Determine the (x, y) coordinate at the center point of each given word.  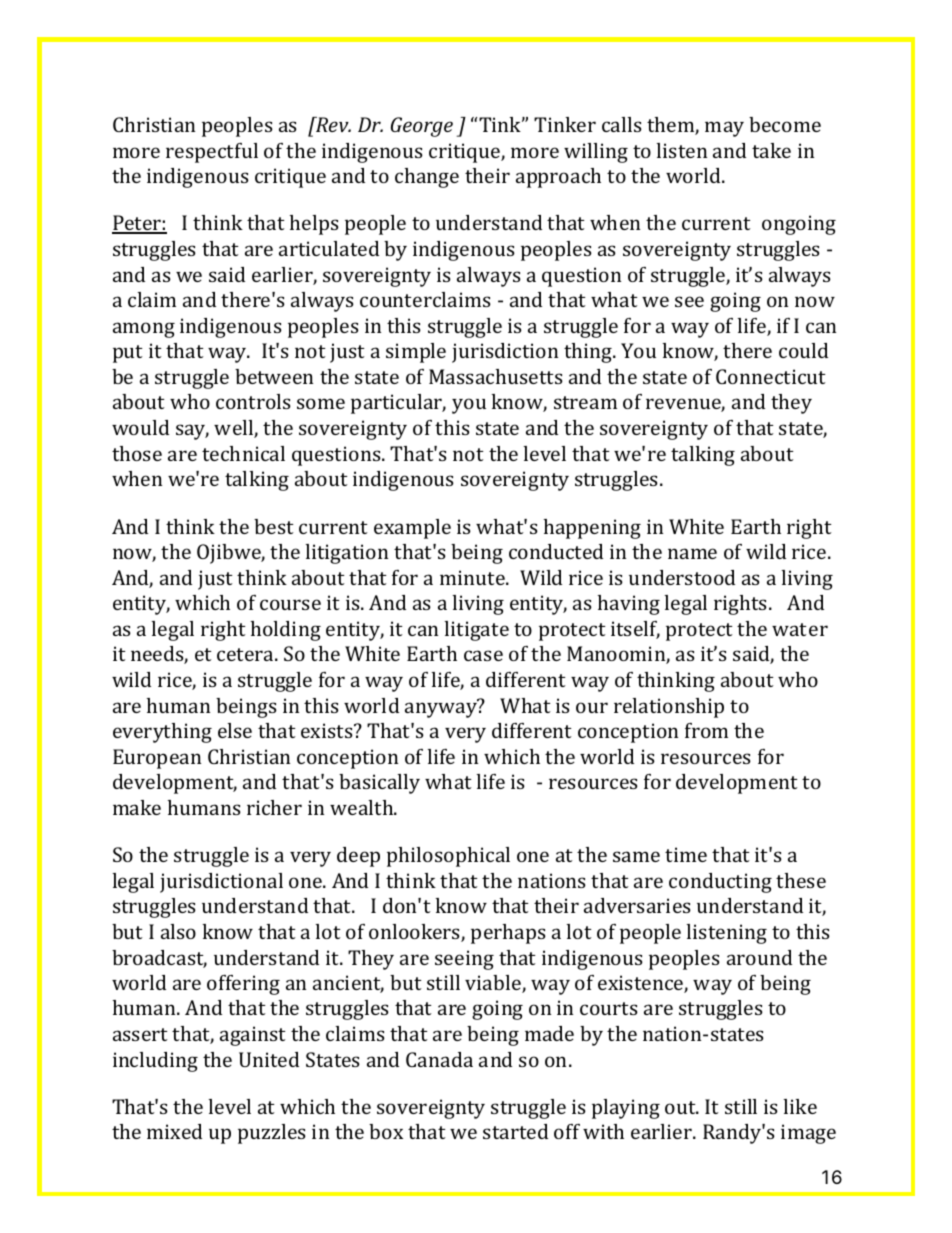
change (427, 178)
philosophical (448, 857)
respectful (212, 153)
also (178, 931)
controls (253, 401)
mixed (174, 1131)
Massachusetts (496, 376)
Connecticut (771, 376)
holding (286, 631)
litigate (477, 631)
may (724, 129)
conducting (720, 883)
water (800, 629)
